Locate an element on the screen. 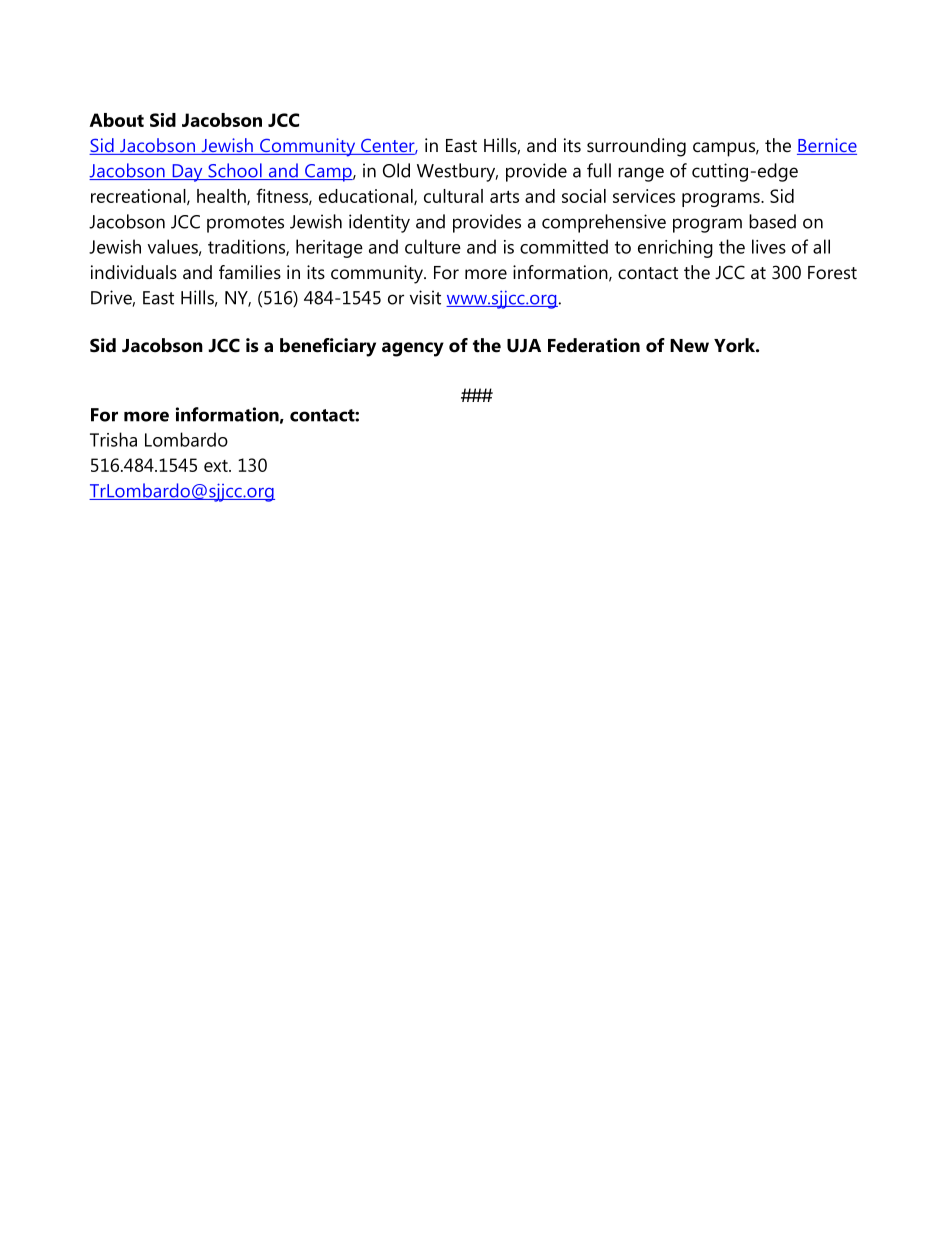  Federation is located at coordinates (594, 345).
